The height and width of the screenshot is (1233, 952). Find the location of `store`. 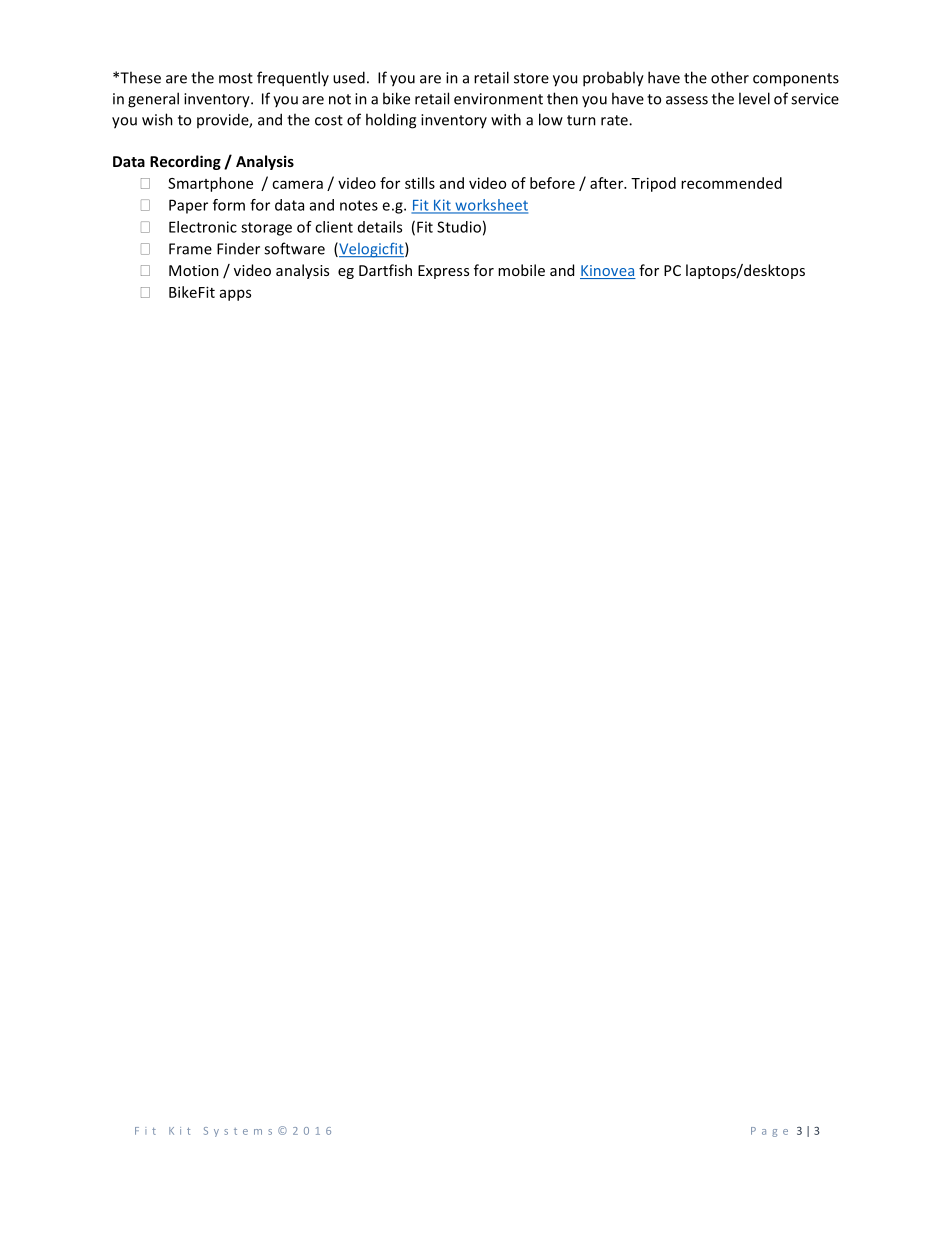

store is located at coordinates (531, 78).
